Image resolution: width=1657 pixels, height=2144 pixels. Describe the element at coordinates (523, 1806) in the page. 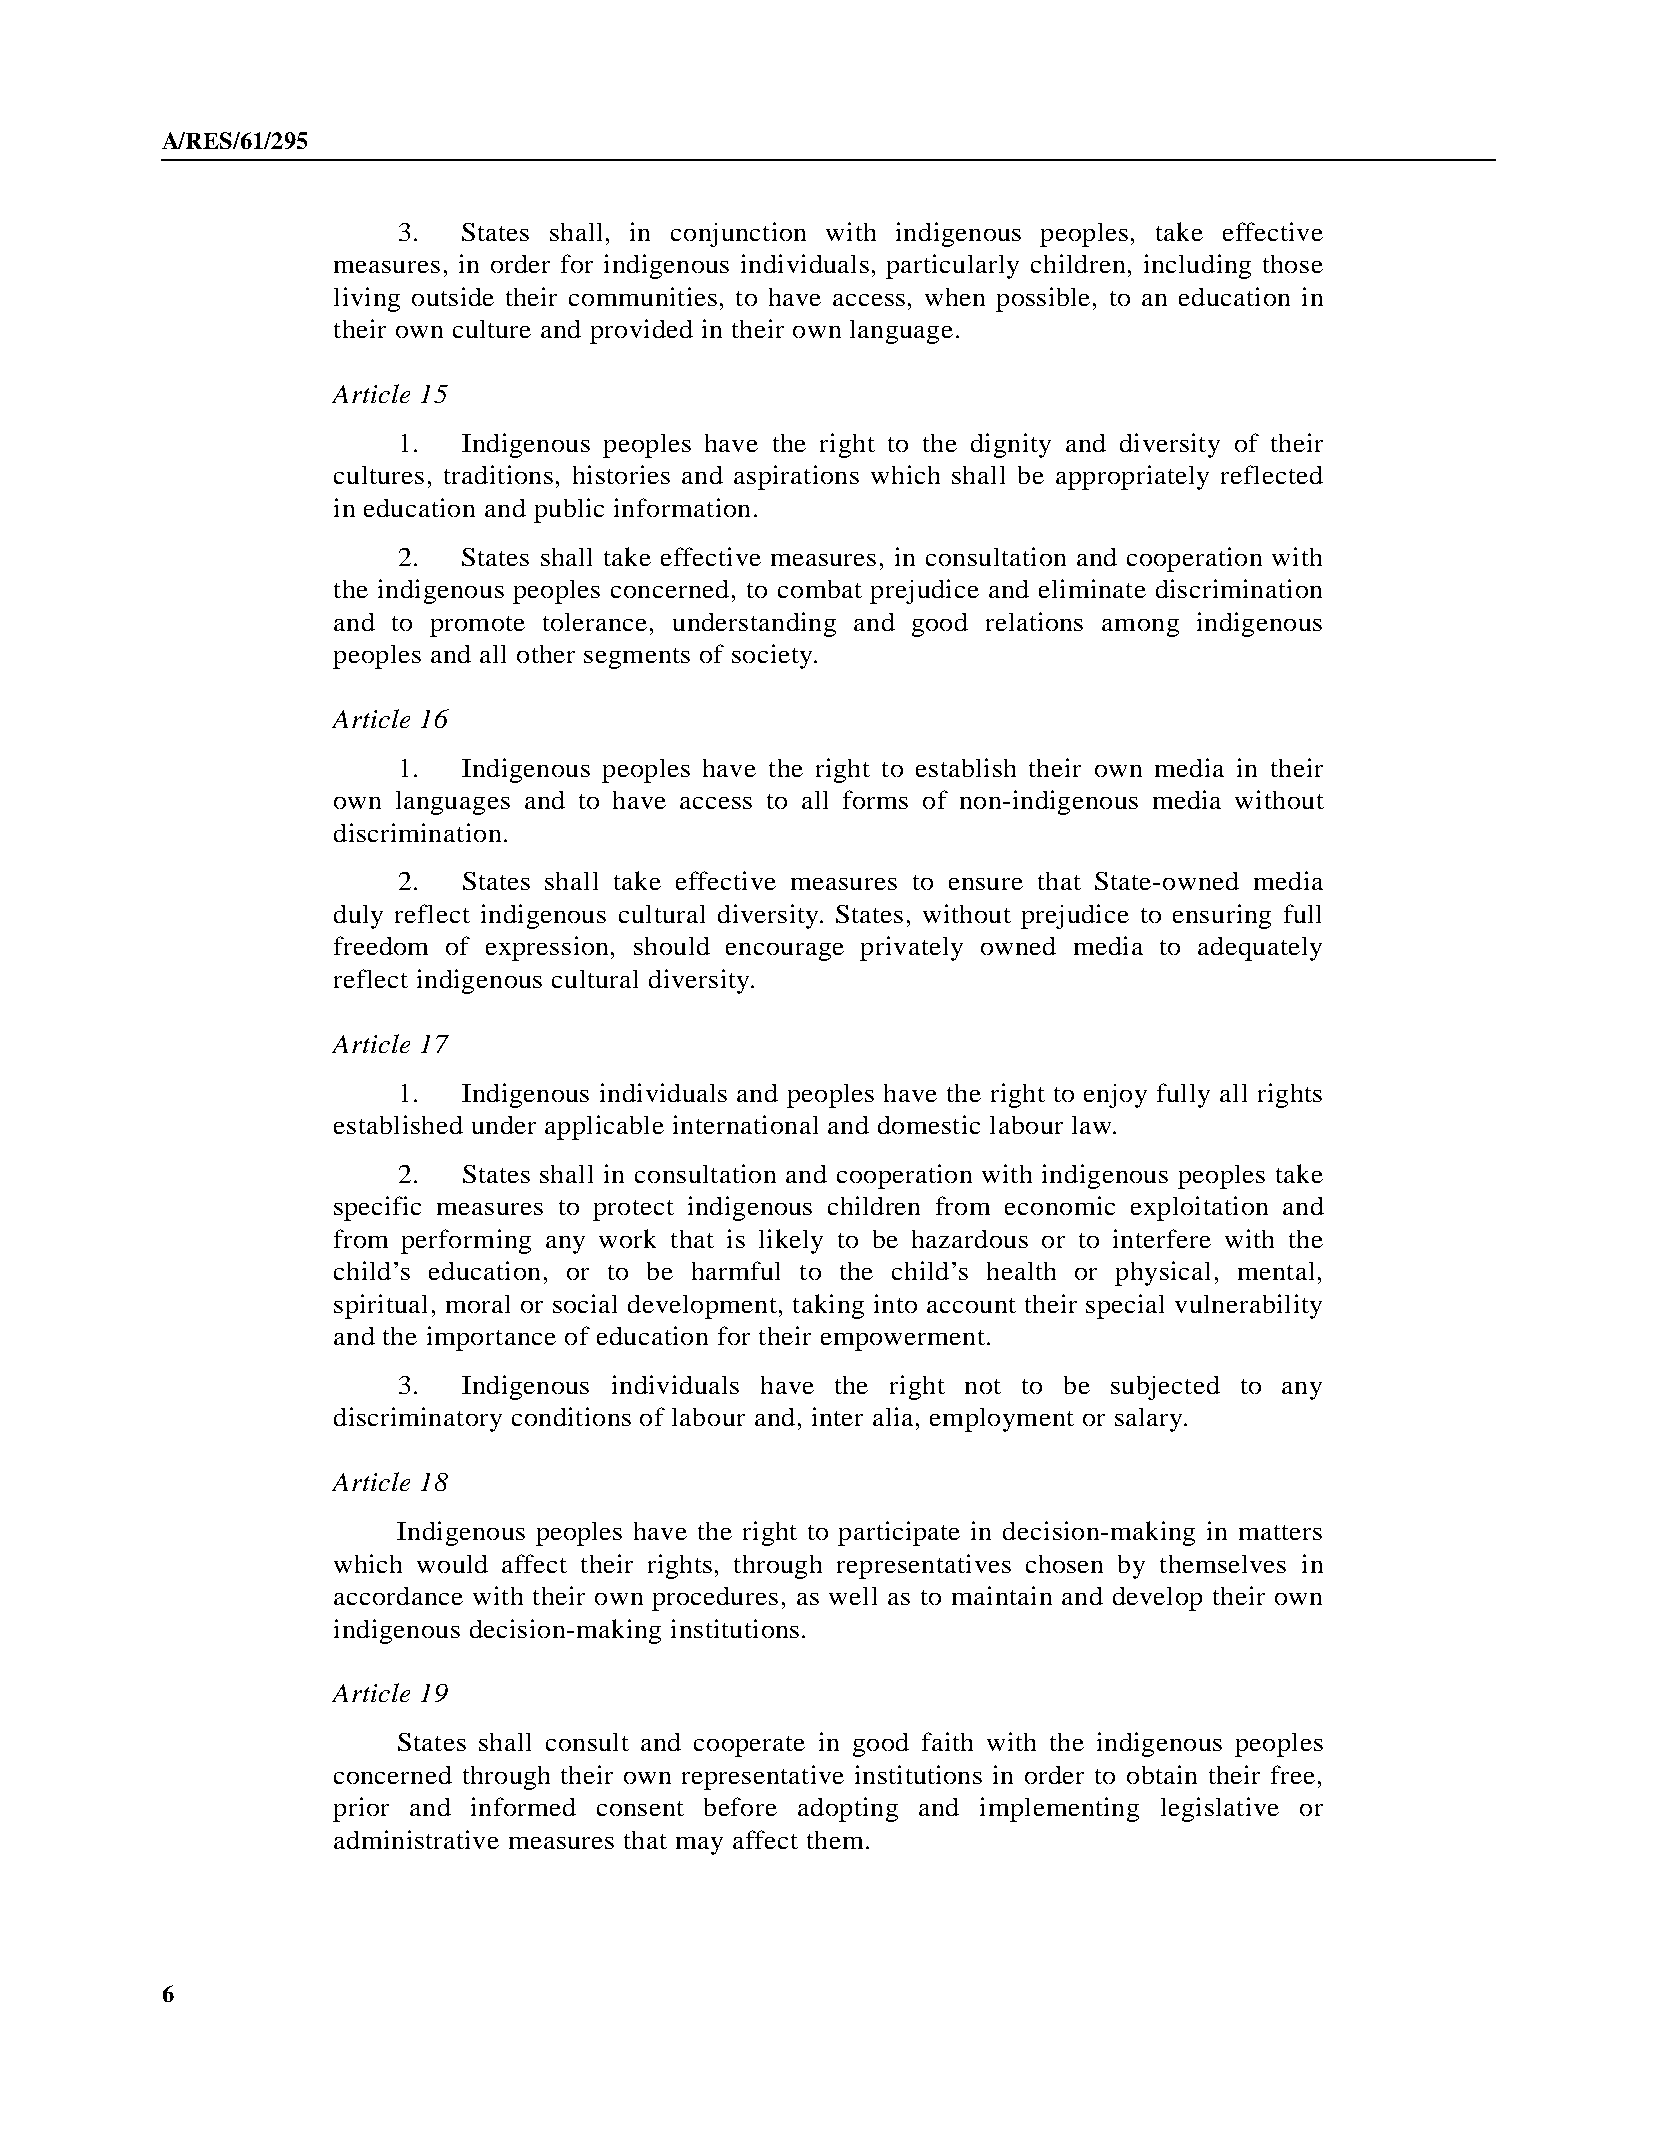

I see `informed` at that location.
